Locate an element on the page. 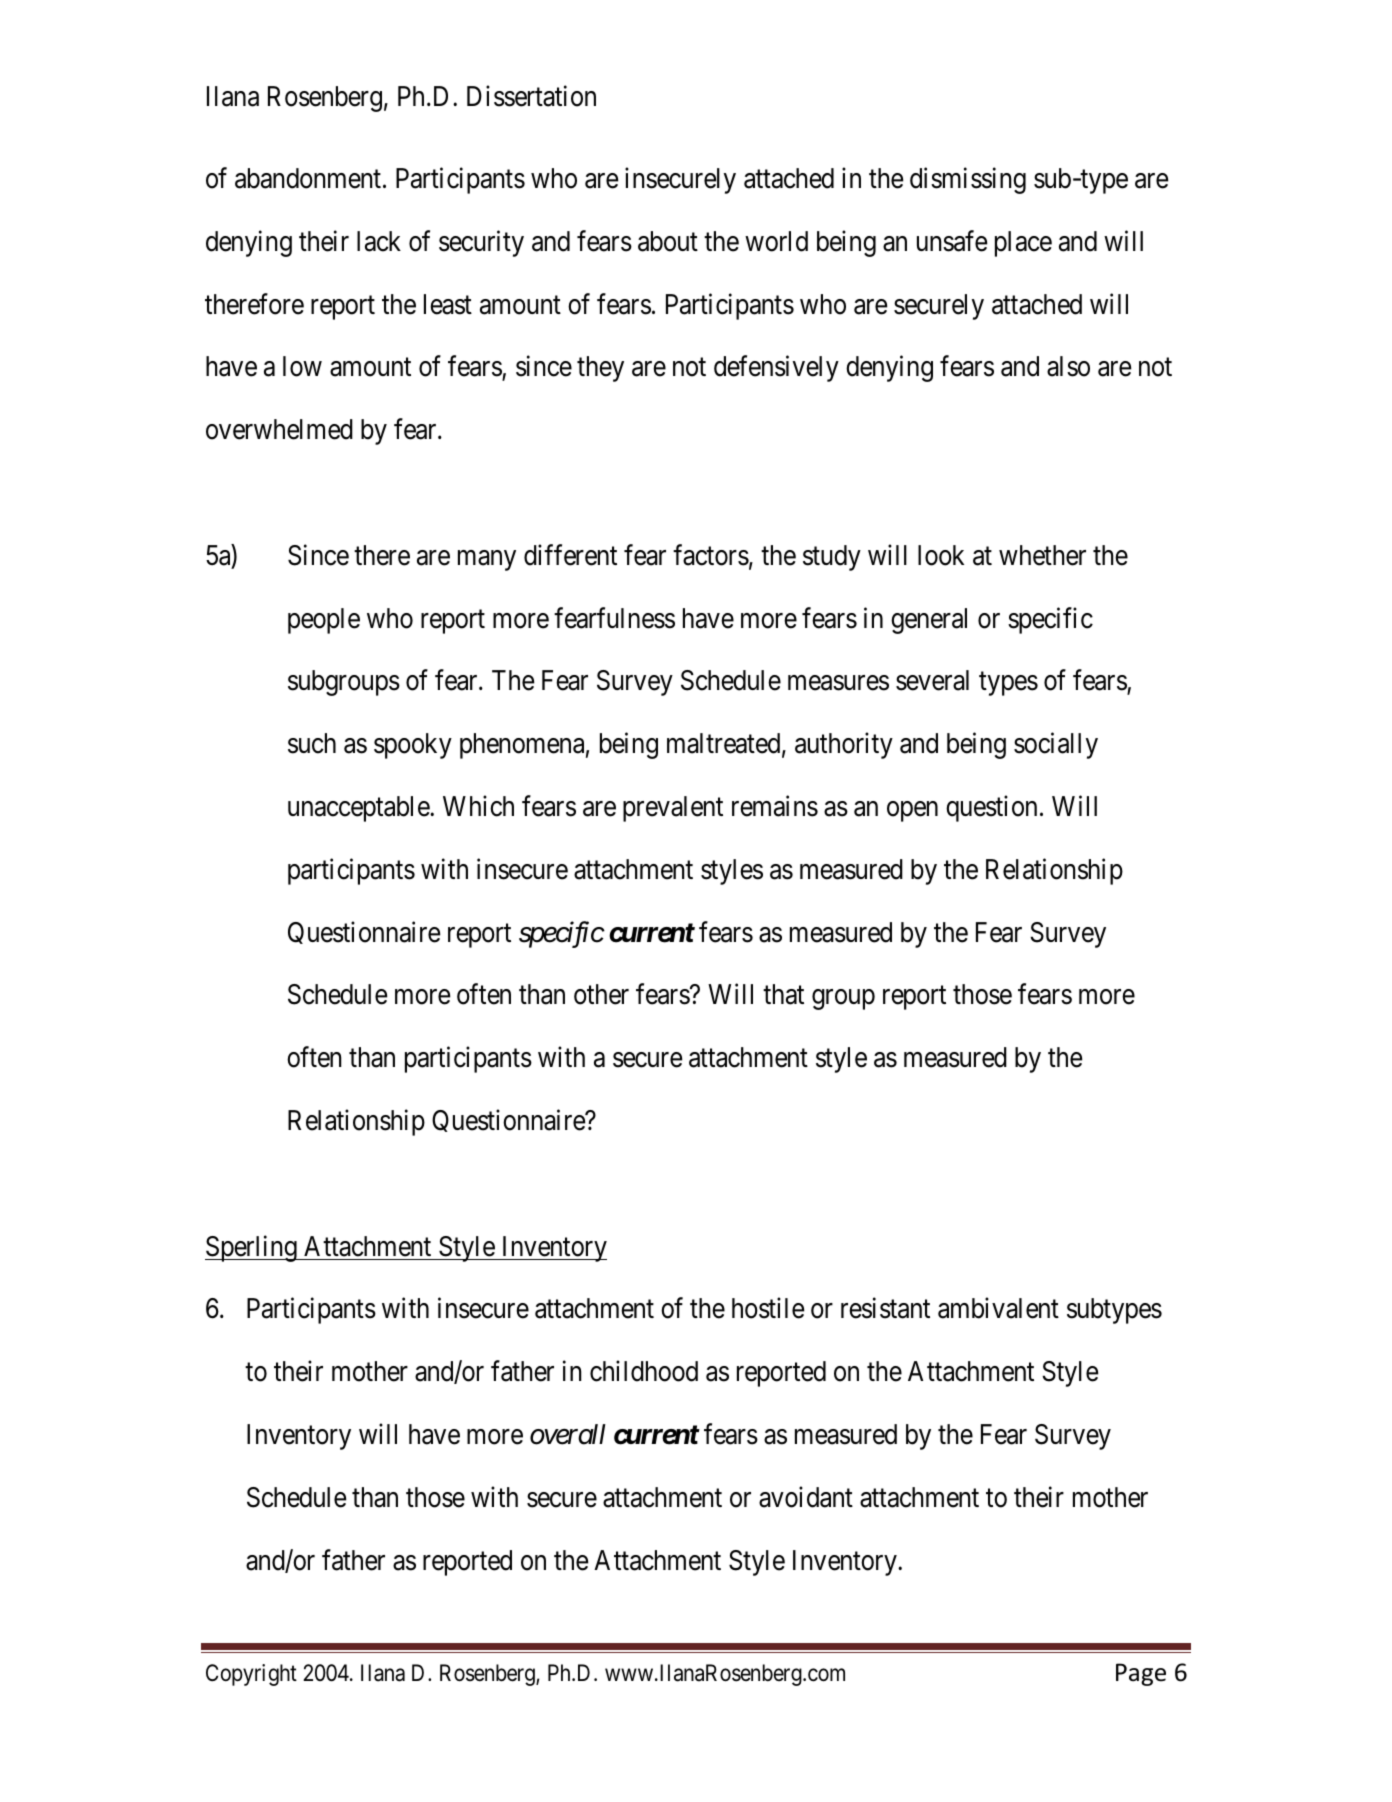  prevalent is located at coordinates (673, 809).
